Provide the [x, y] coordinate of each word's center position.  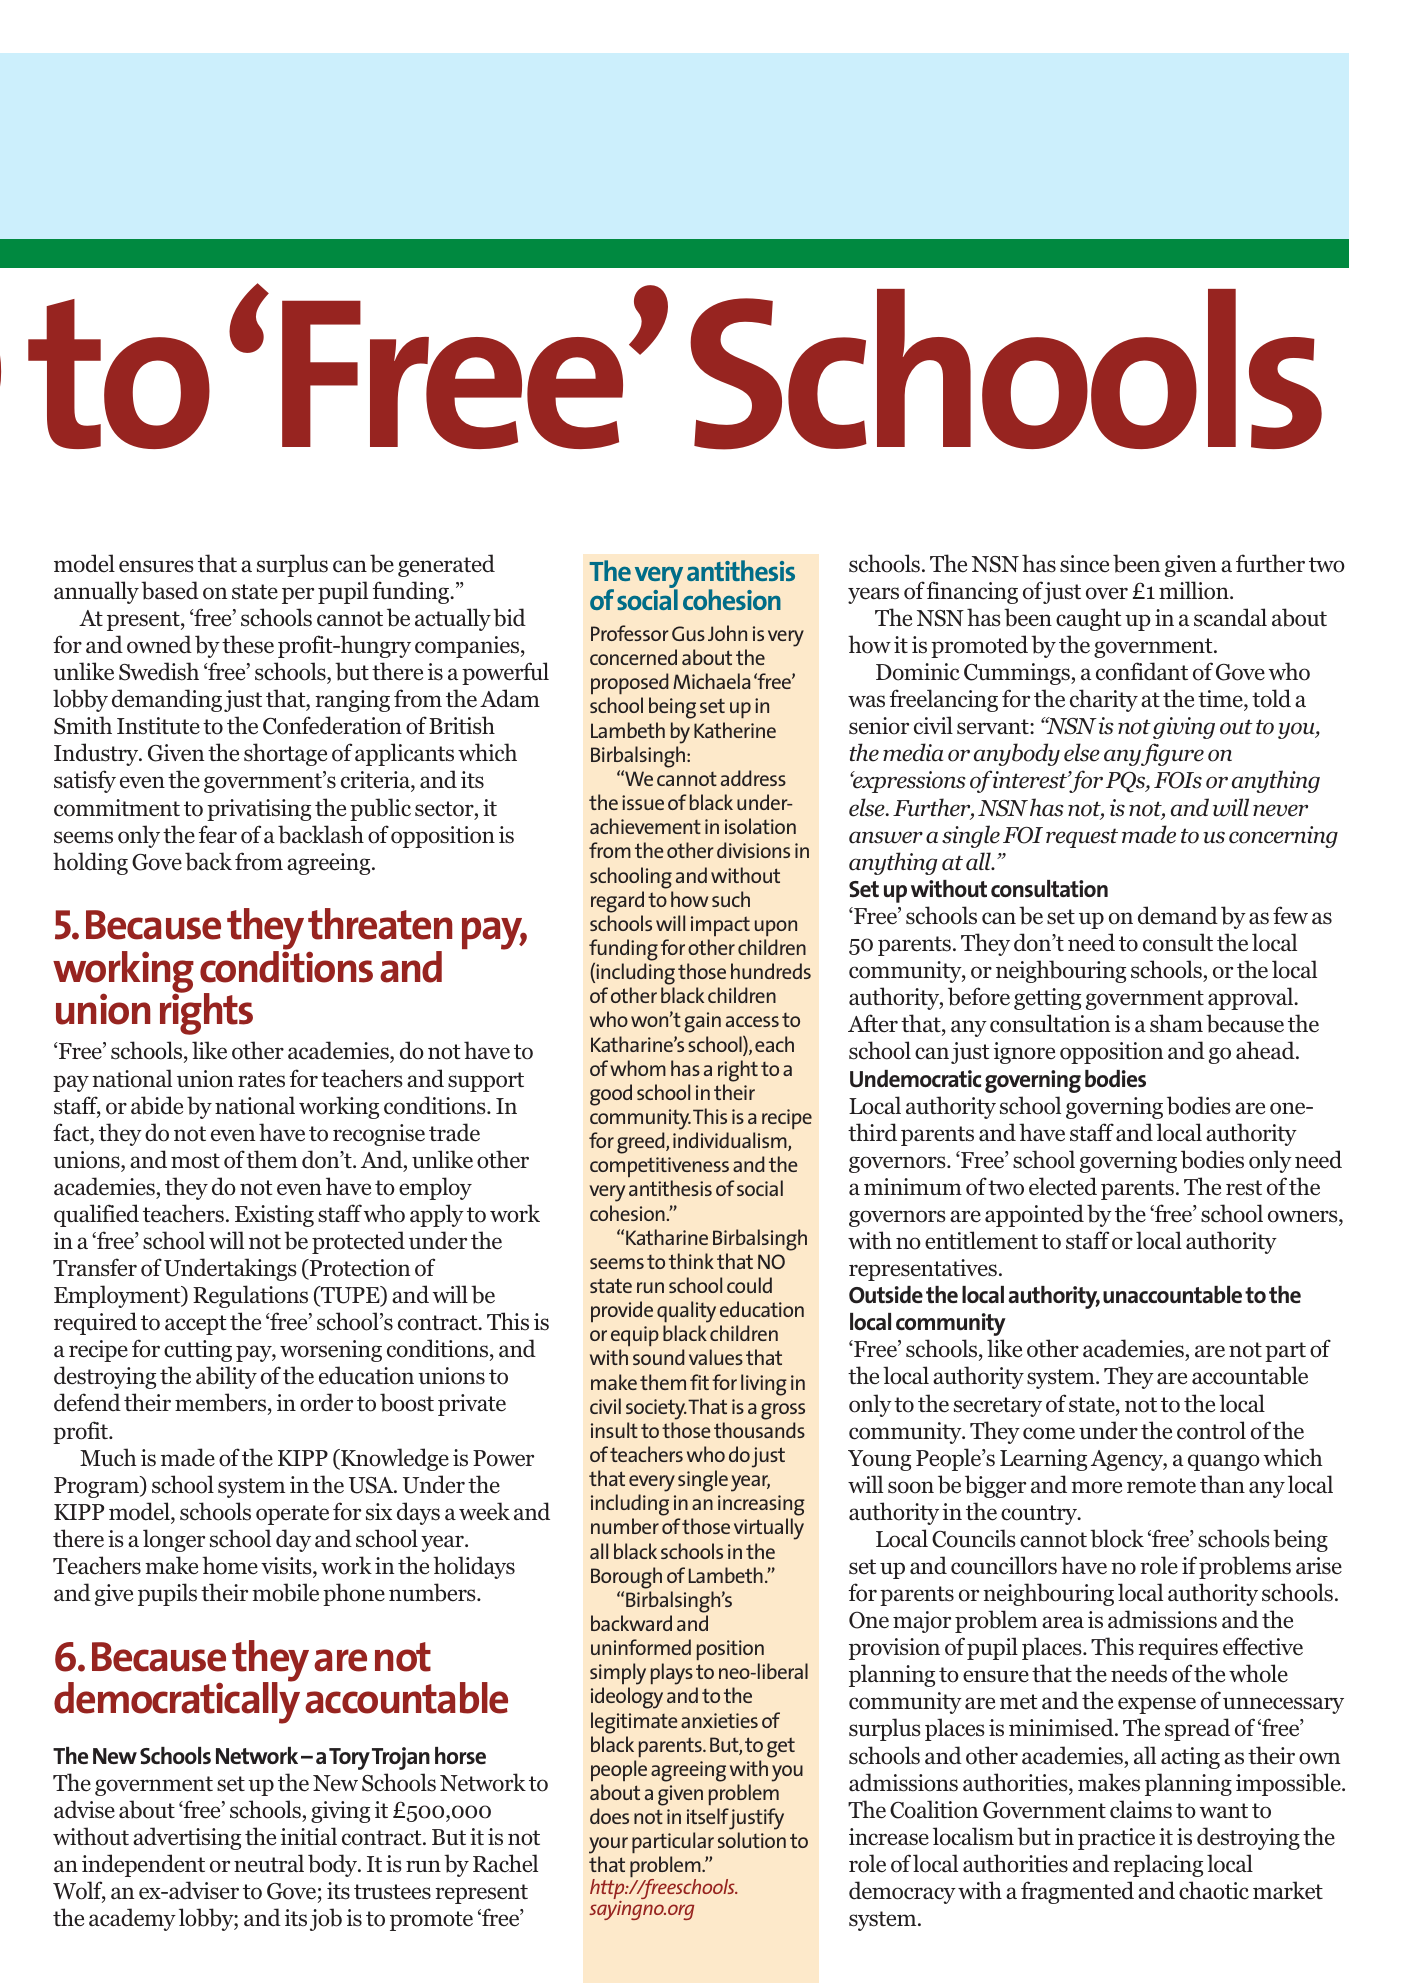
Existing [274, 1216]
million [1195, 590]
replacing [1158, 1865]
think [691, 1261]
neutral [269, 1863]
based [170, 590]
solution [752, 1840]
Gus [688, 633]
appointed [1034, 1215]
